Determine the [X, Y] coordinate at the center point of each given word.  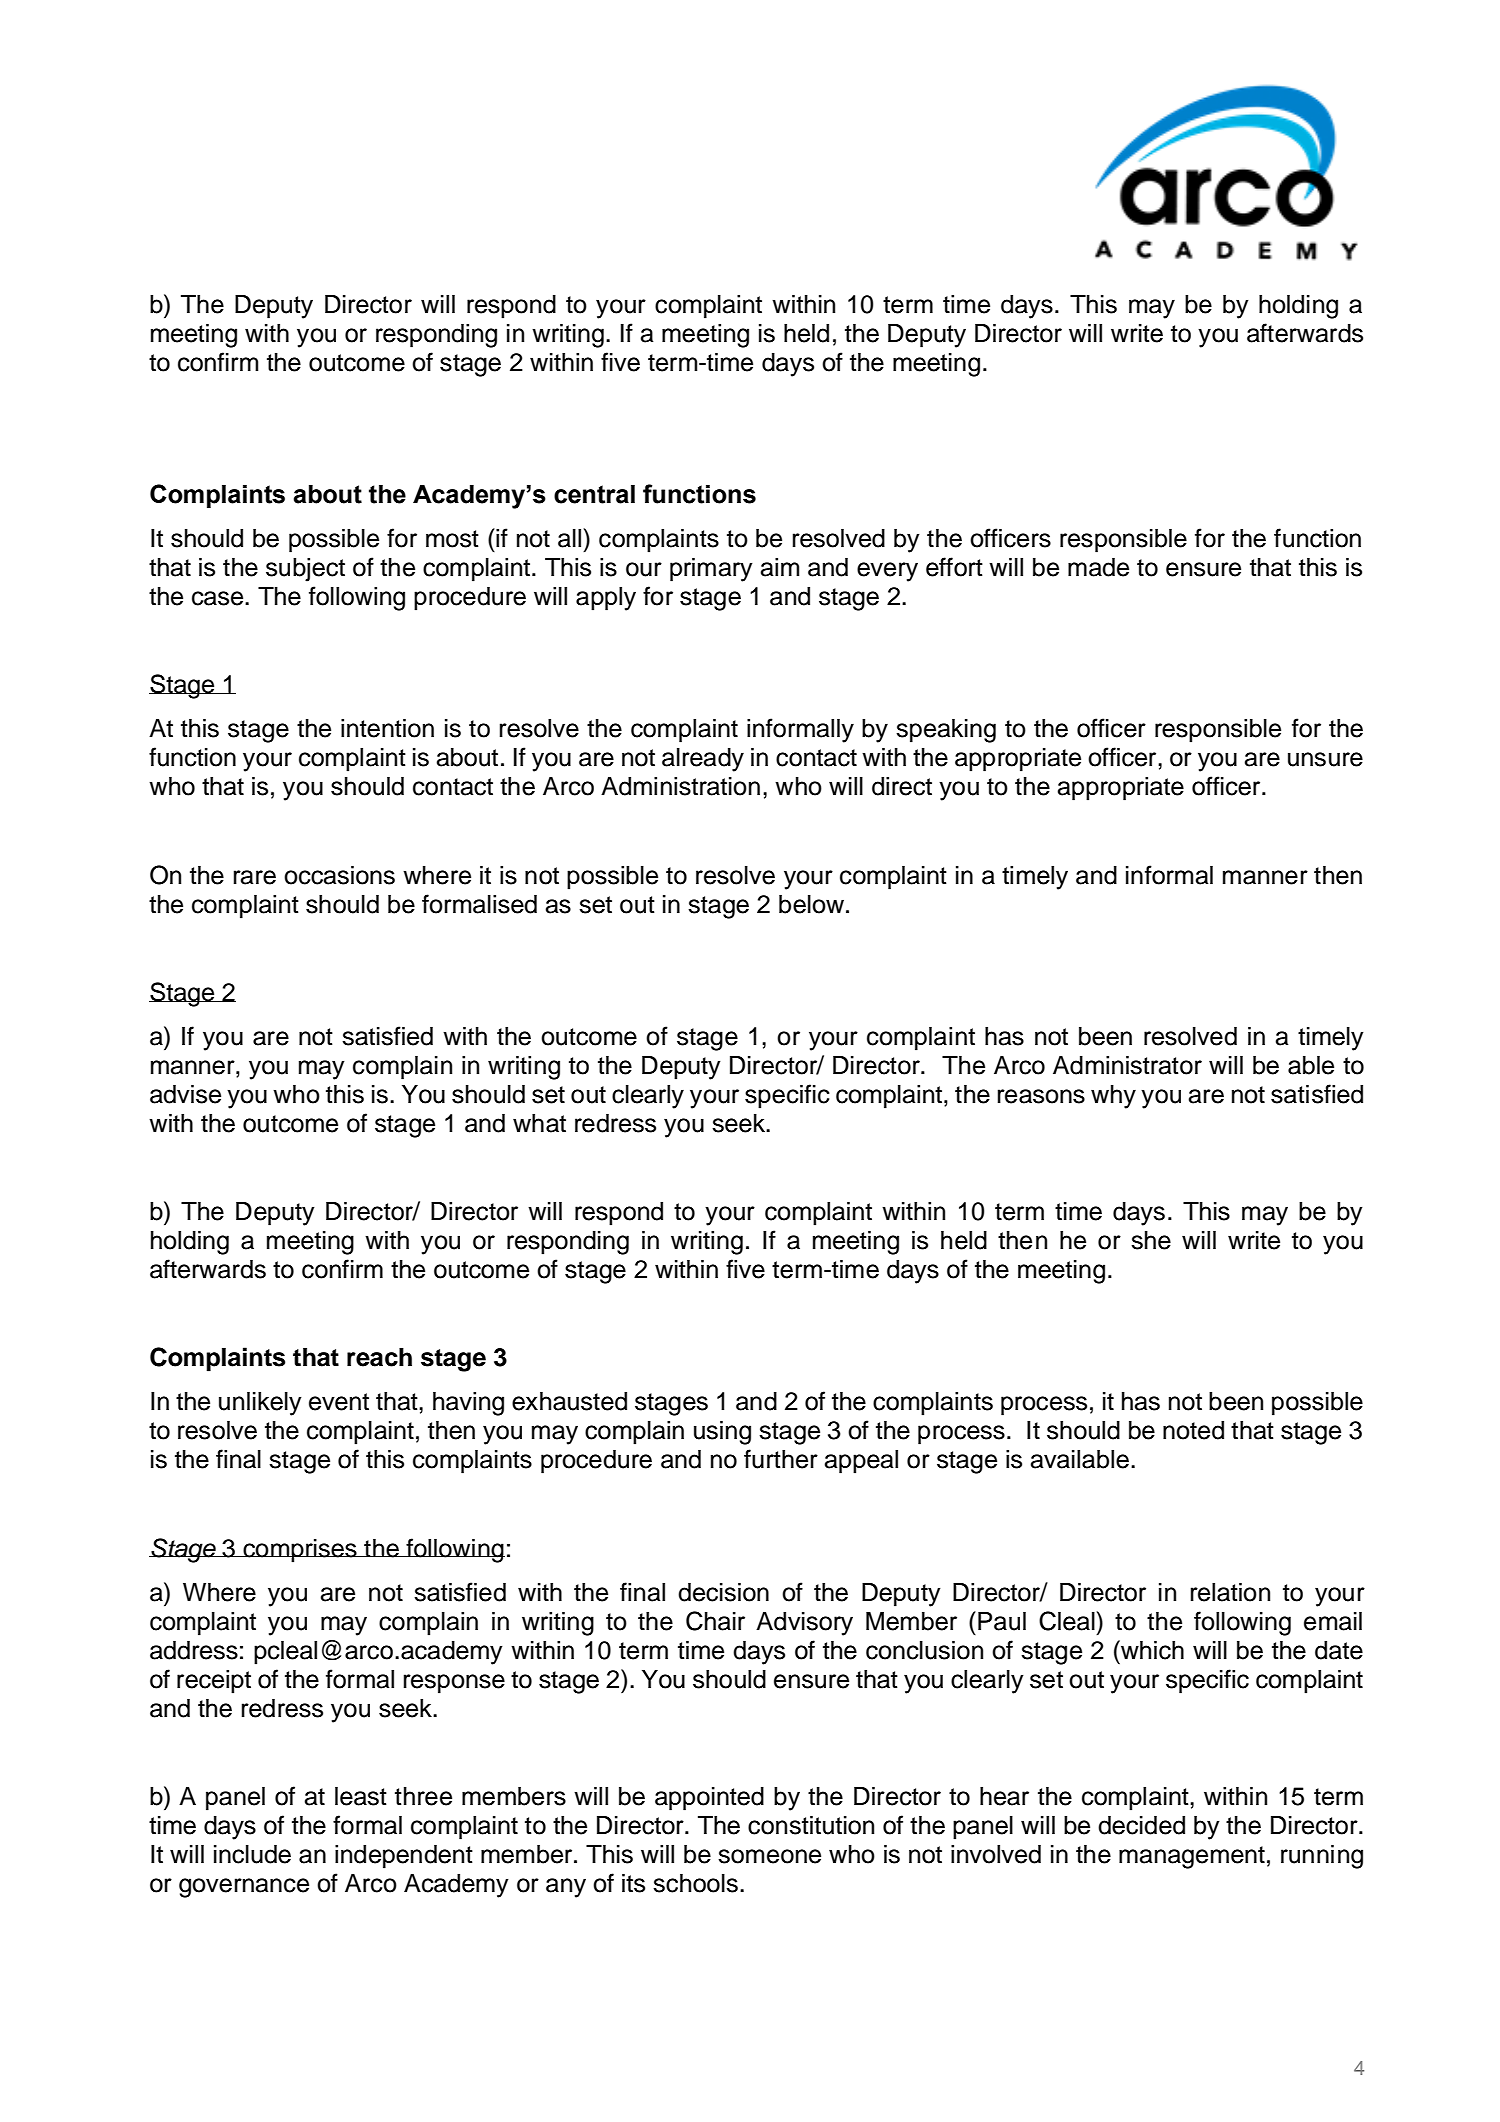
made [1098, 567]
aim [780, 567]
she [1151, 1240]
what [539, 1123]
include [252, 1854]
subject [305, 570]
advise [185, 1094]
